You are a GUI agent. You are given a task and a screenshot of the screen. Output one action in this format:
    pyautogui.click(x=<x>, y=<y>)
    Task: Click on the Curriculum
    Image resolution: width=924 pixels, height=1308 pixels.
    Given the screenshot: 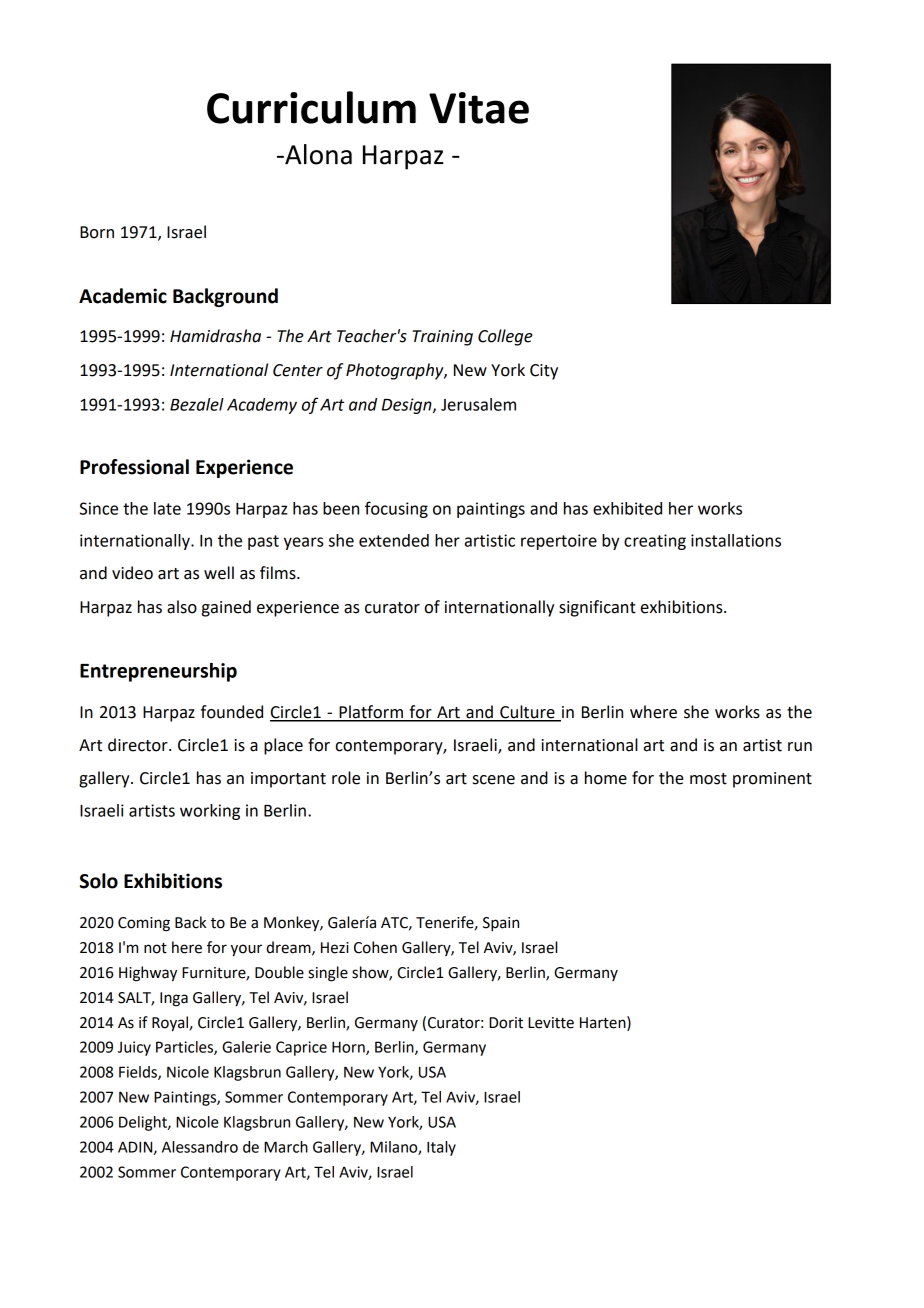 What is the action you would take?
    pyautogui.click(x=311, y=107)
